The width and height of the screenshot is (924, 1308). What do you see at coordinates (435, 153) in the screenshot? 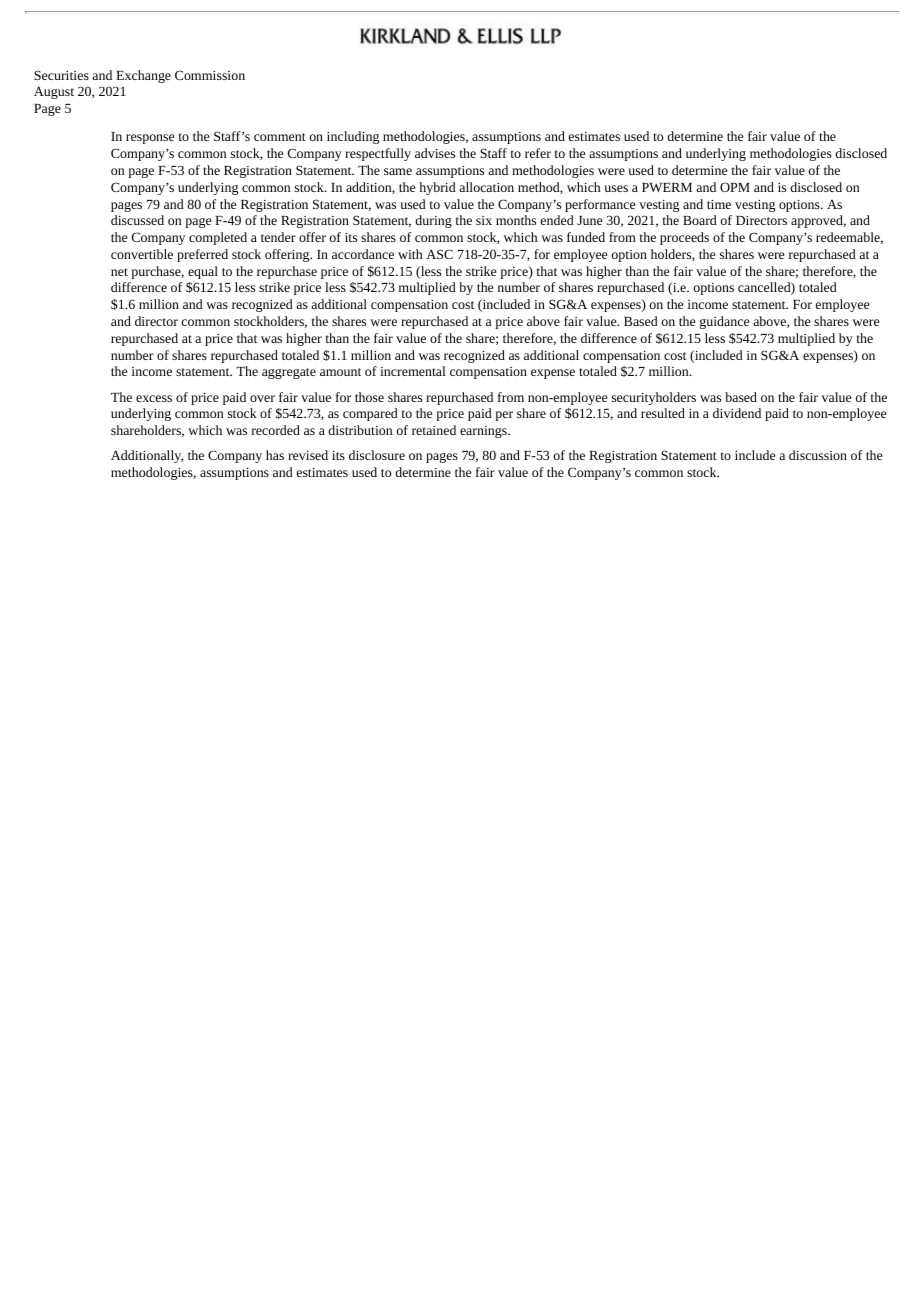
I see `advises` at bounding box center [435, 153].
